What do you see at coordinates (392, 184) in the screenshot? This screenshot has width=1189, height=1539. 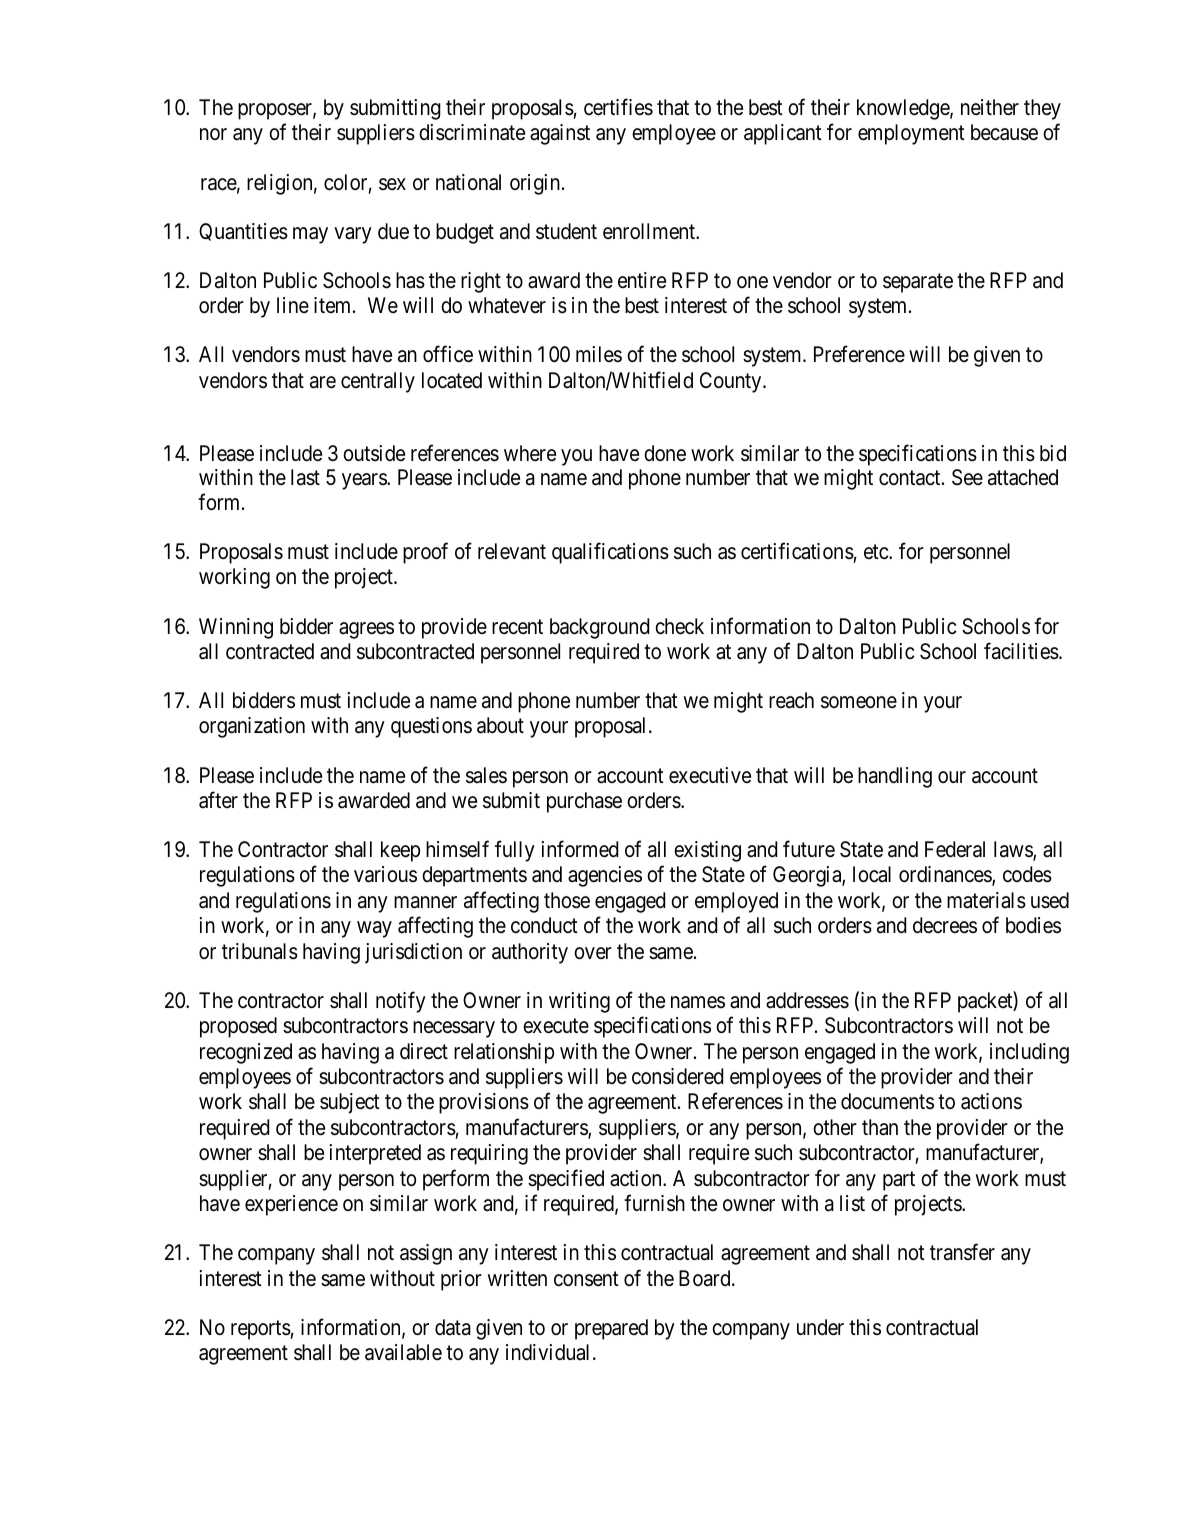 I see `sex` at bounding box center [392, 184].
